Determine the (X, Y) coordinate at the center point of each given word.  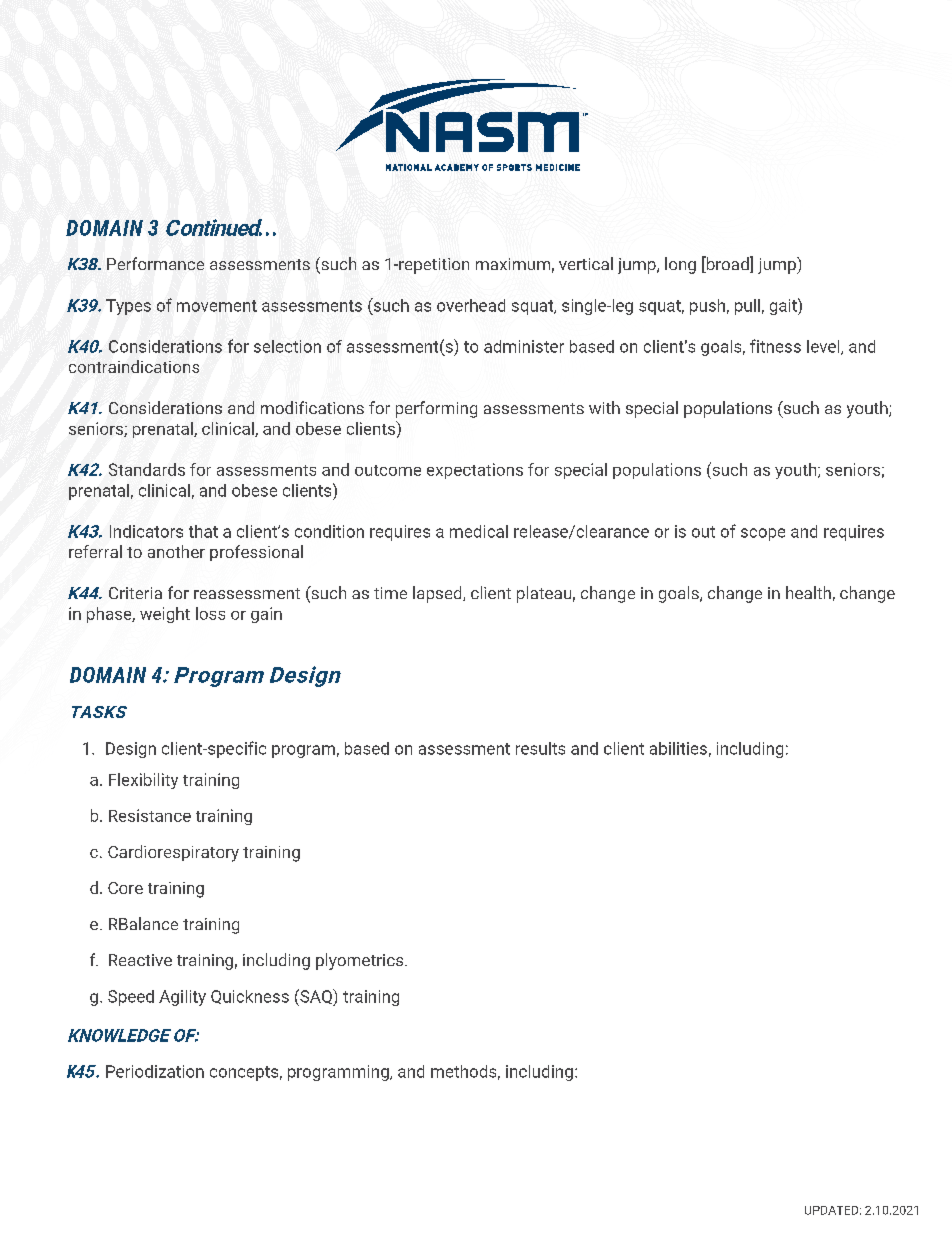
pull (747, 307)
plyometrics (361, 961)
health (808, 592)
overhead (471, 305)
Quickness (250, 997)
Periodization (155, 1071)
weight (165, 615)
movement (217, 306)
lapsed (438, 594)
